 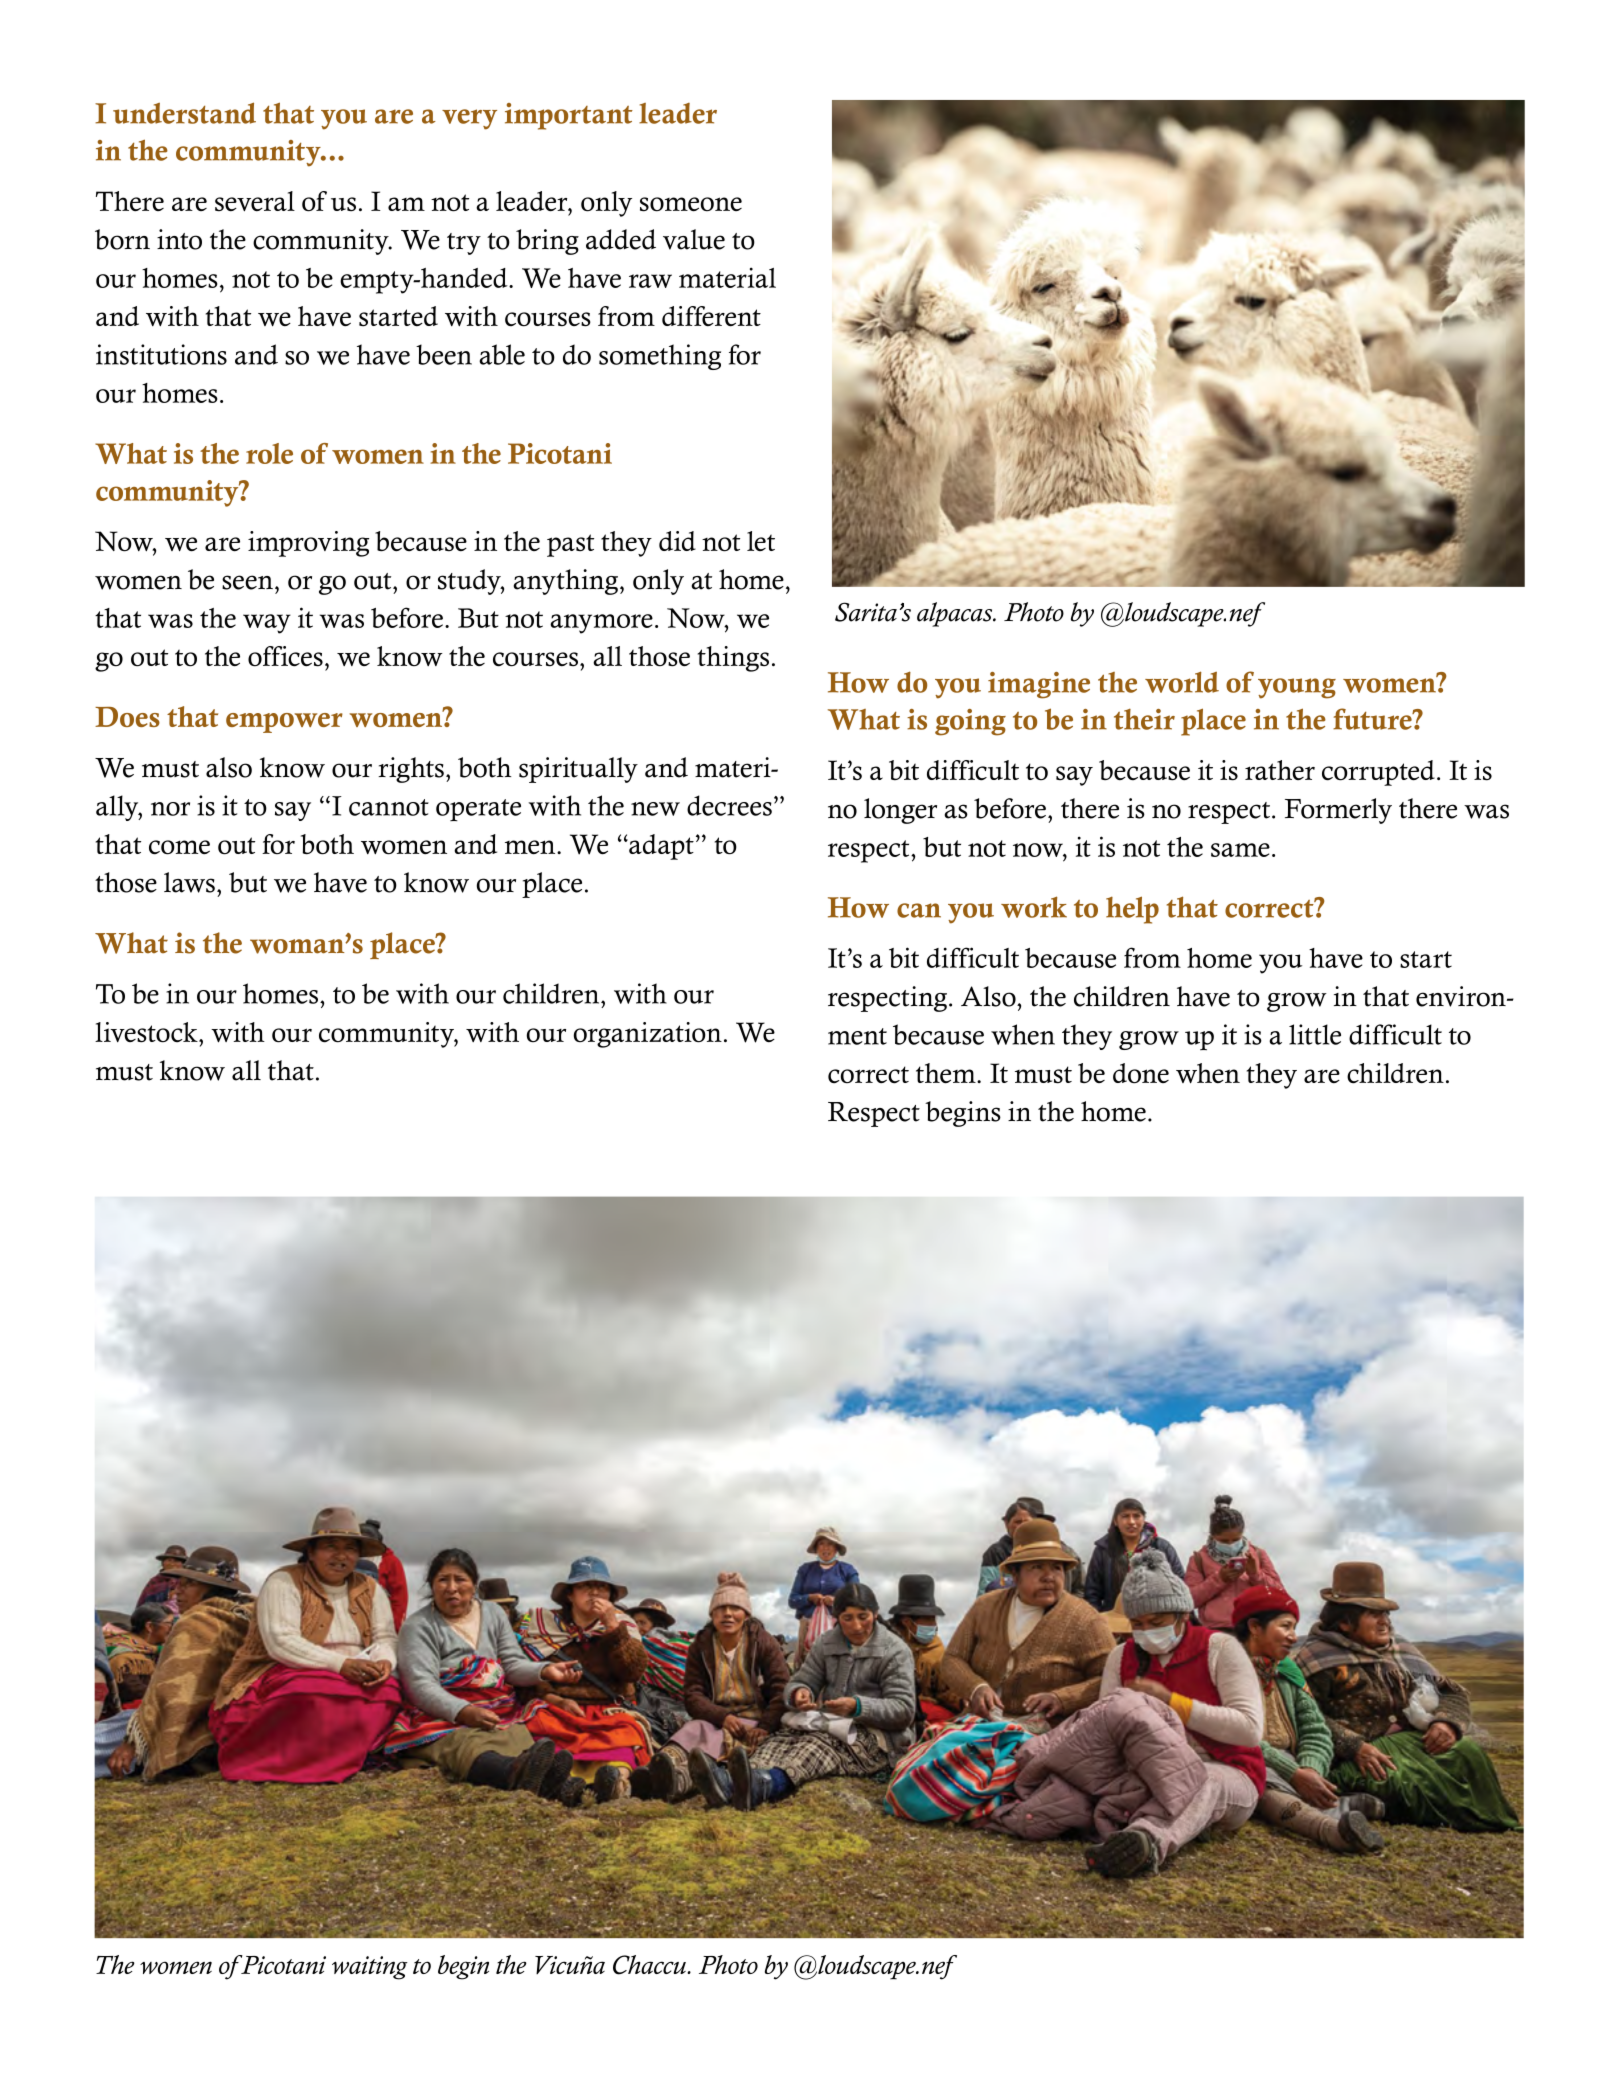 I want to click on little, so click(x=1315, y=1034).
